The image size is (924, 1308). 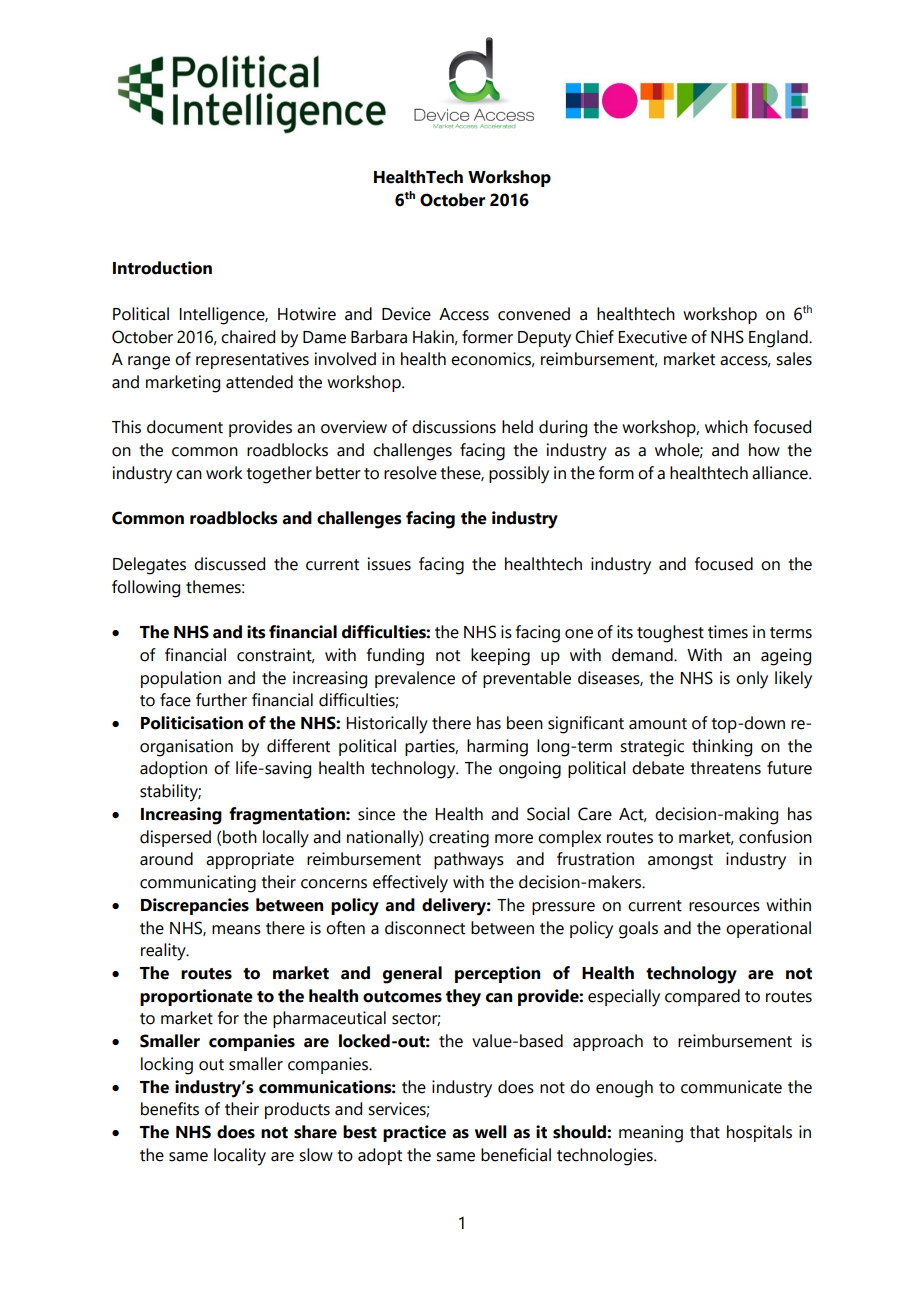 What do you see at coordinates (724, 907) in the page?
I see `resources` at bounding box center [724, 907].
